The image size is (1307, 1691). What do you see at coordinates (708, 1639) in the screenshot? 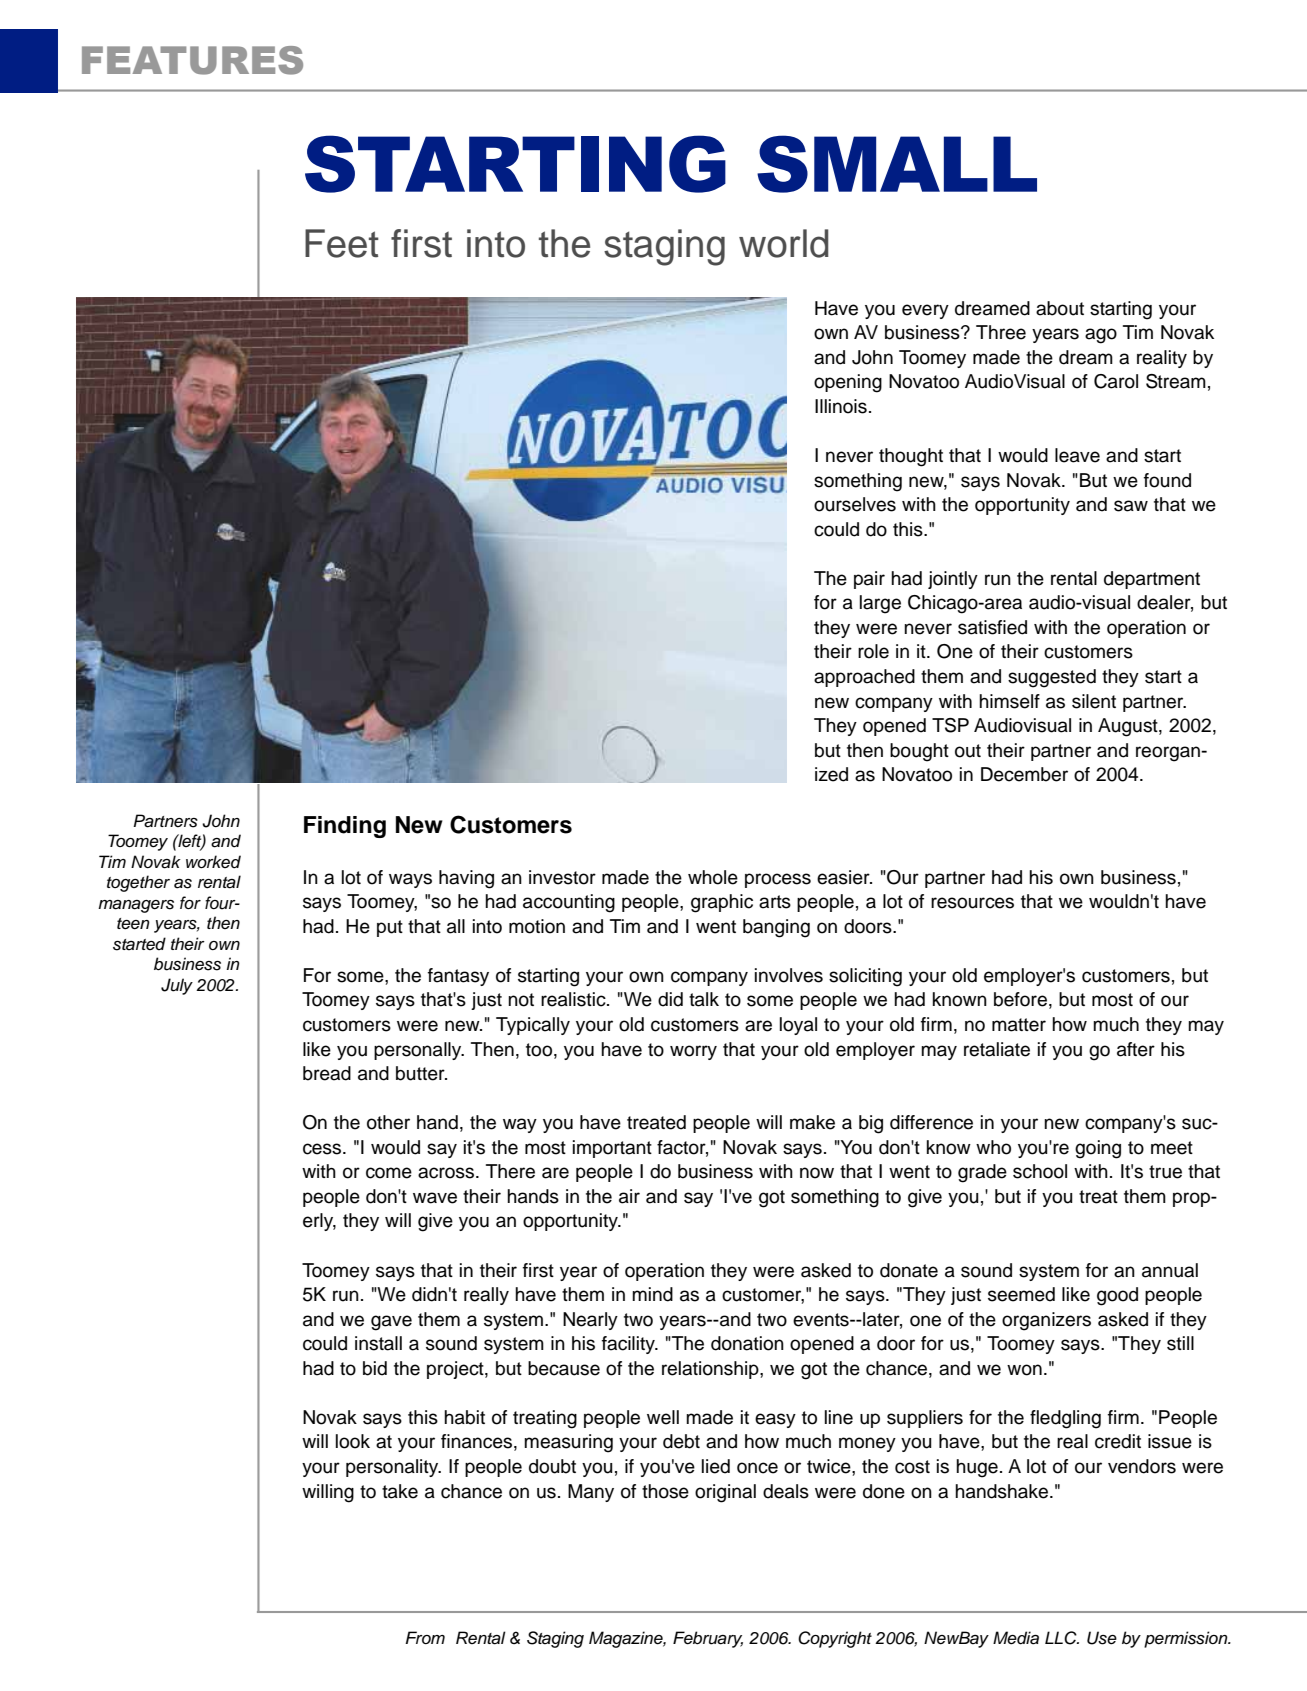
I see `February` at bounding box center [708, 1639].
